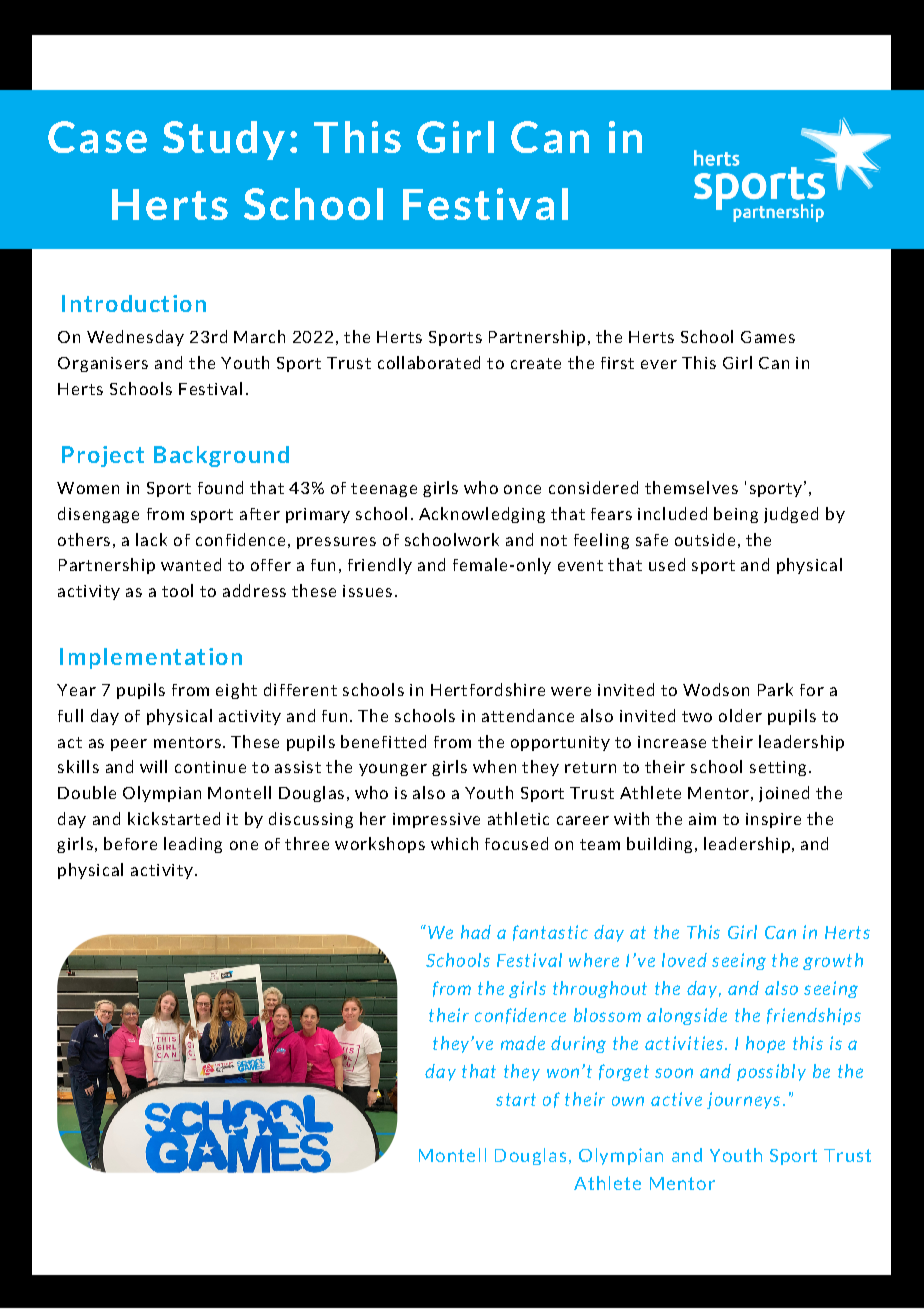 This document has height=1309, width=924. I want to click on collaborated, so click(429, 362).
